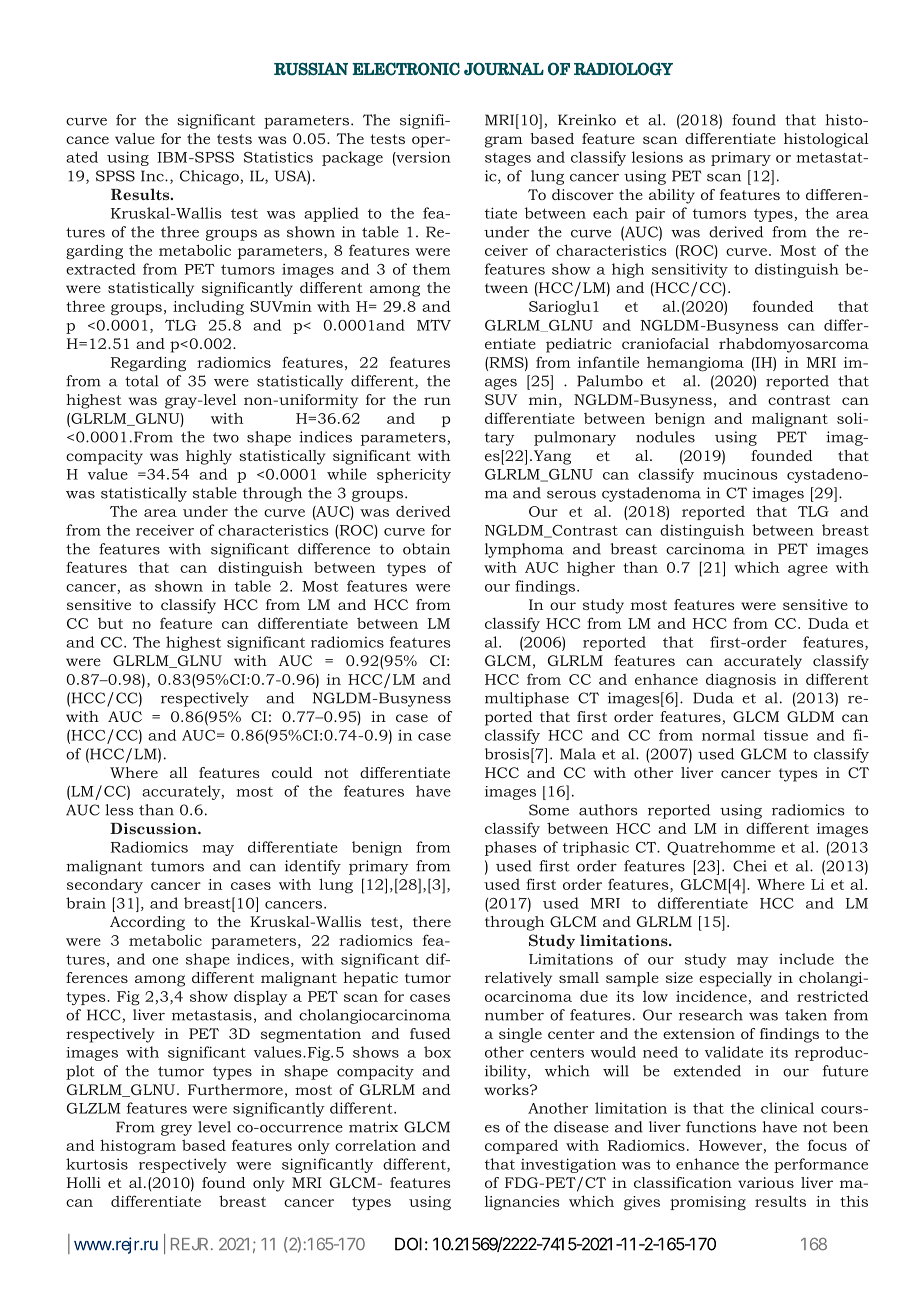 The height and width of the screenshot is (1308, 924). What do you see at coordinates (527, 699) in the screenshot?
I see `multiphase` at bounding box center [527, 699].
